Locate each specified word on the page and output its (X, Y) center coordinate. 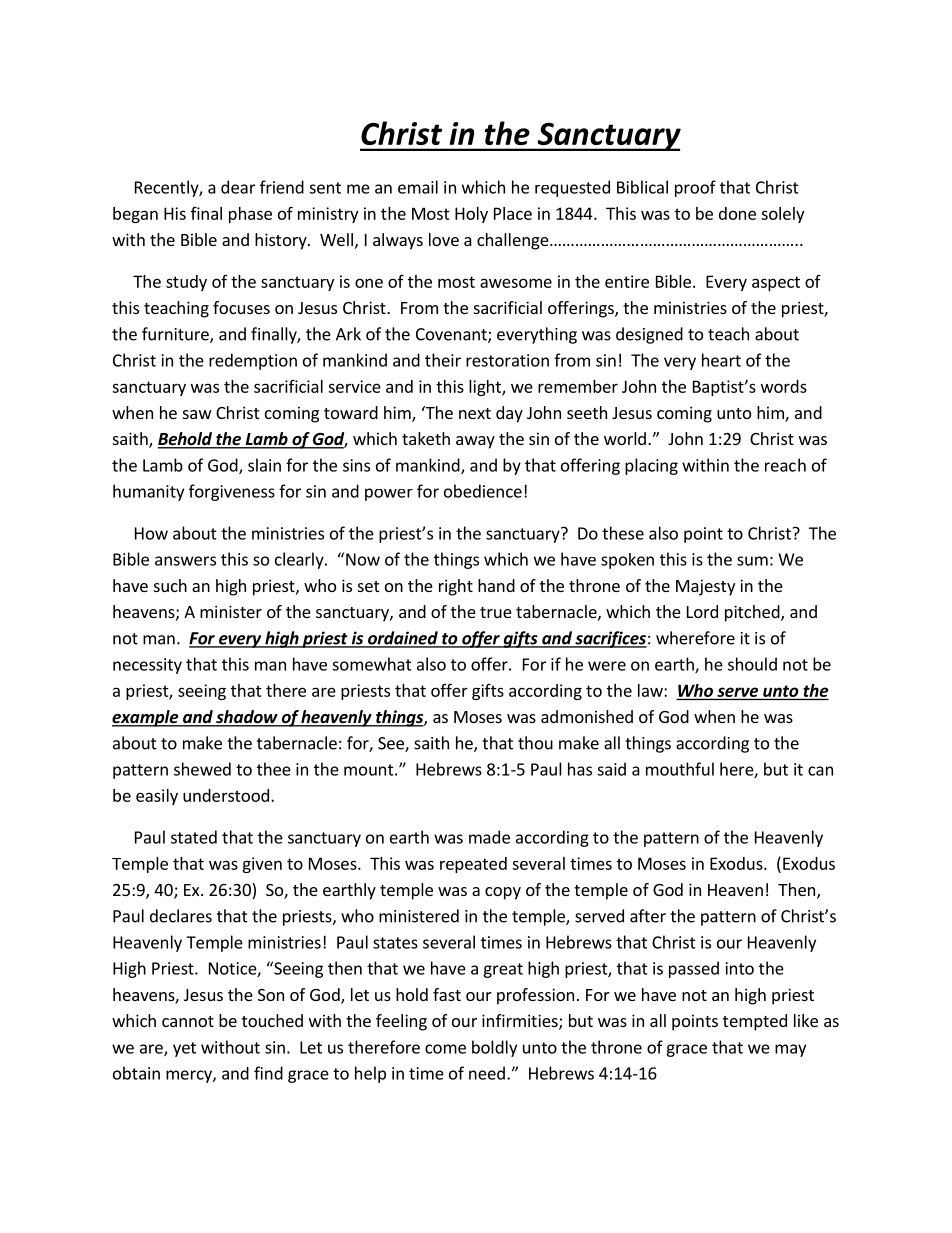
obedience (483, 491)
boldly (494, 1048)
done (737, 213)
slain (264, 465)
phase (250, 215)
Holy (471, 215)
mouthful (680, 769)
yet (184, 1049)
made (489, 837)
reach (785, 465)
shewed (202, 769)
